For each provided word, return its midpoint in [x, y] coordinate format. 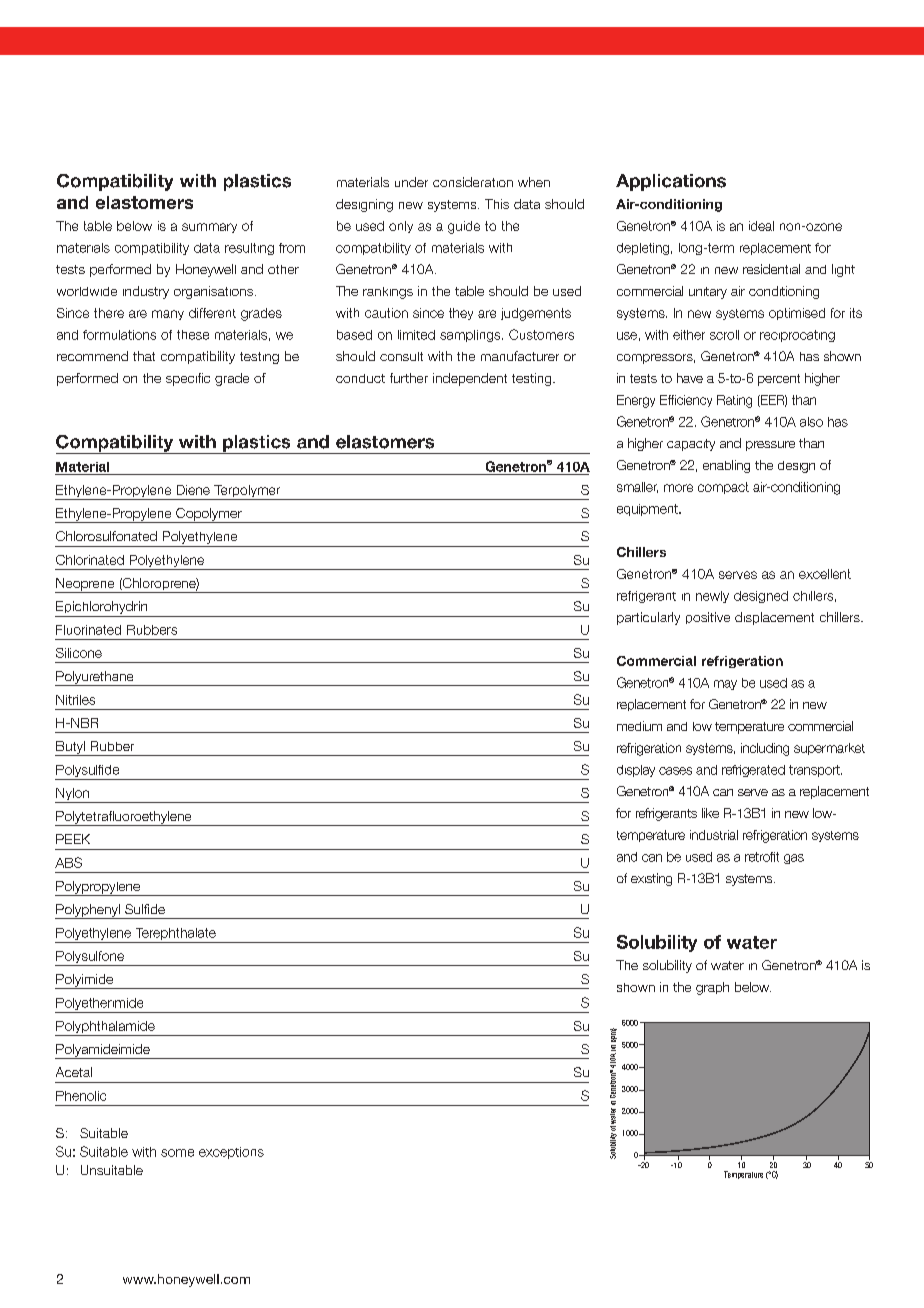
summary [209, 228]
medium [639, 726]
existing [651, 879]
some [177, 1153]
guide [464, 227]
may [725, 685]
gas [794, 859]
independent [470, 379]
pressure [770, 446]
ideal [761, 226]
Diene [193, 490]
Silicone [79, 653]
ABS [68, 862]
